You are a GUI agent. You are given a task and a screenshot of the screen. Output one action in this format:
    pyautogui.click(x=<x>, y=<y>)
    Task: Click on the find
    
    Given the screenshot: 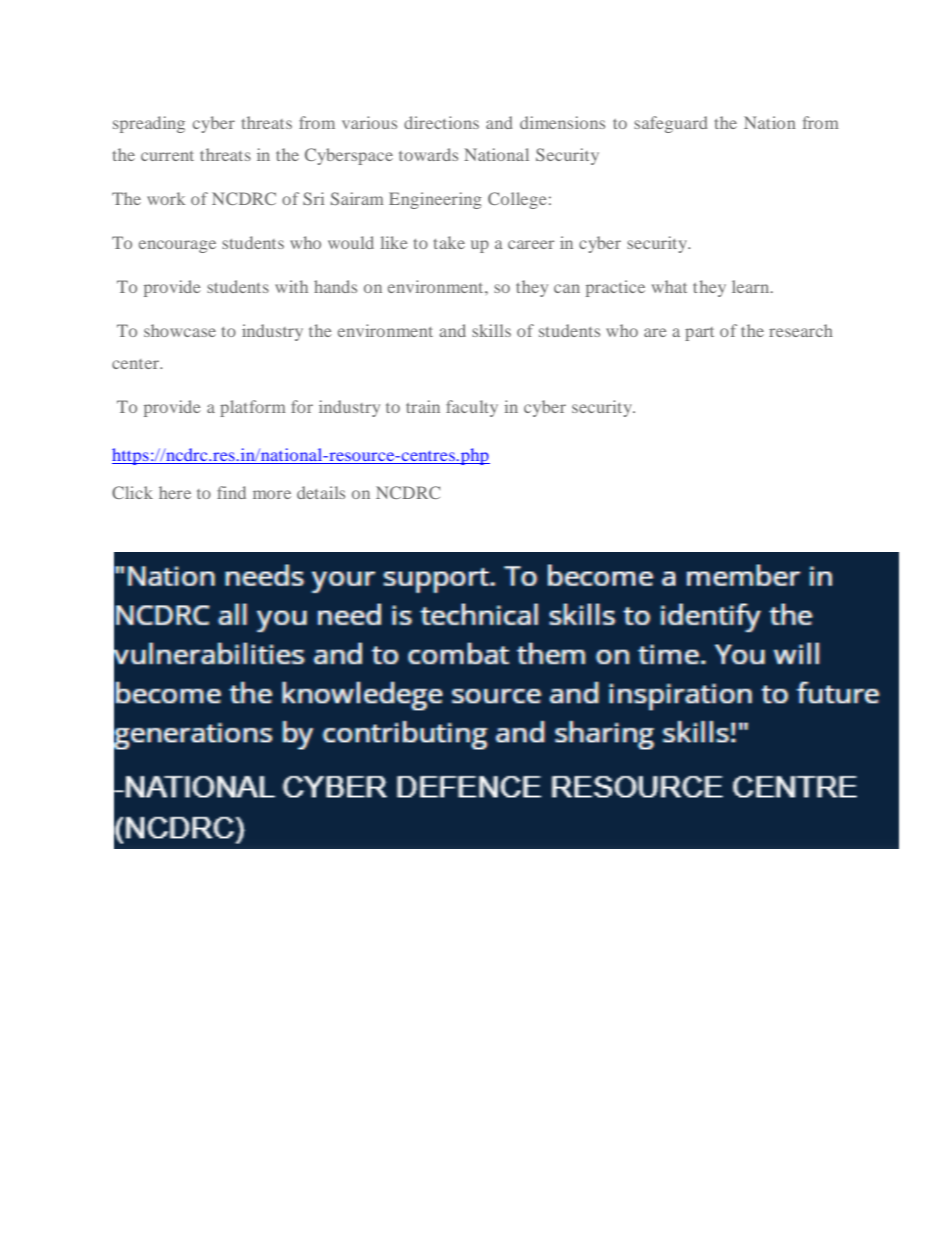 What is the action you would take?
    pyautogui.click(x=231, y=492)
